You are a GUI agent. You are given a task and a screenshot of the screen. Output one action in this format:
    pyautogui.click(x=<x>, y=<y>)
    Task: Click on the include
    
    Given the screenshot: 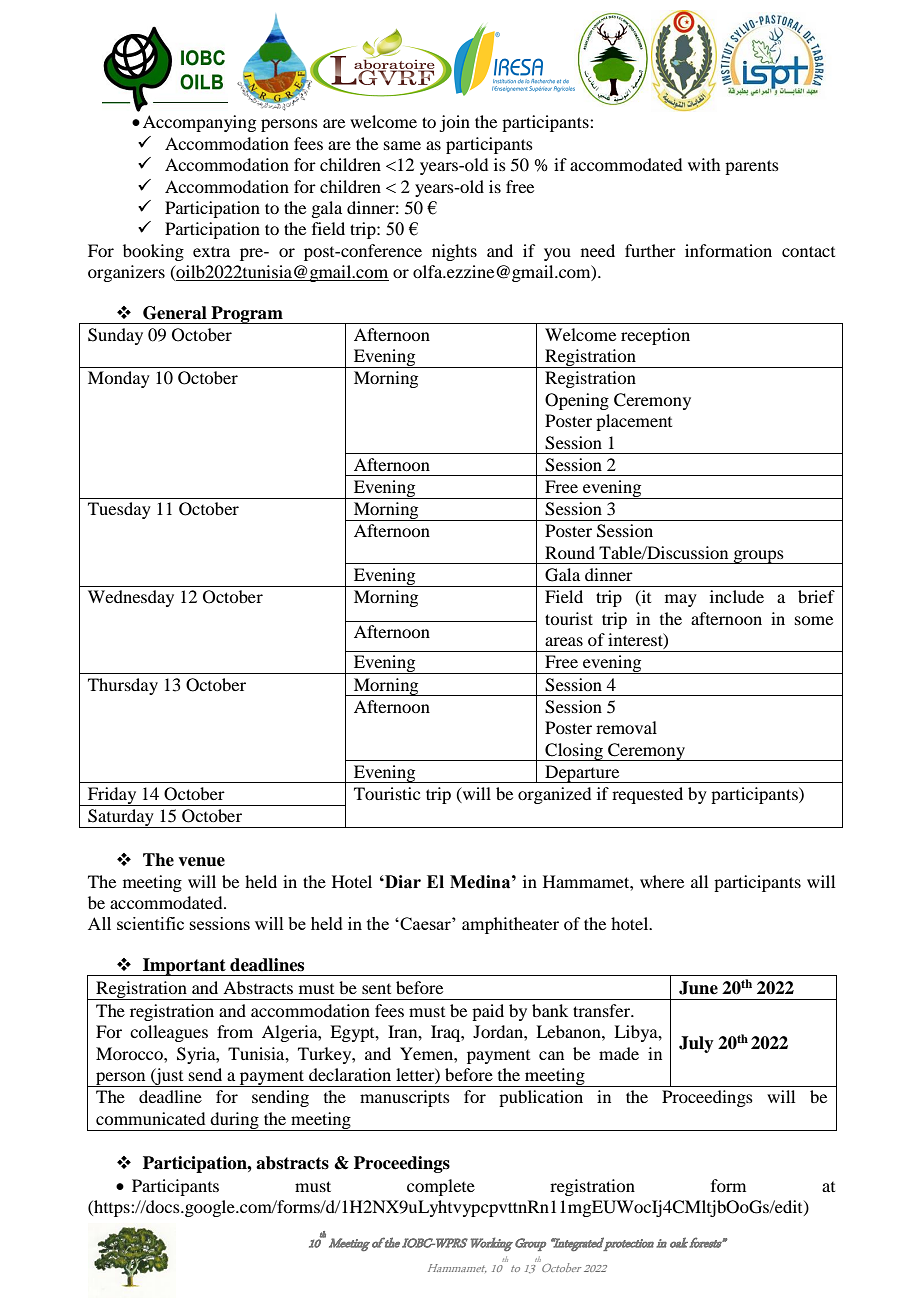 What is the action you would take?
    pyautogui.click(x=737, y=596)
